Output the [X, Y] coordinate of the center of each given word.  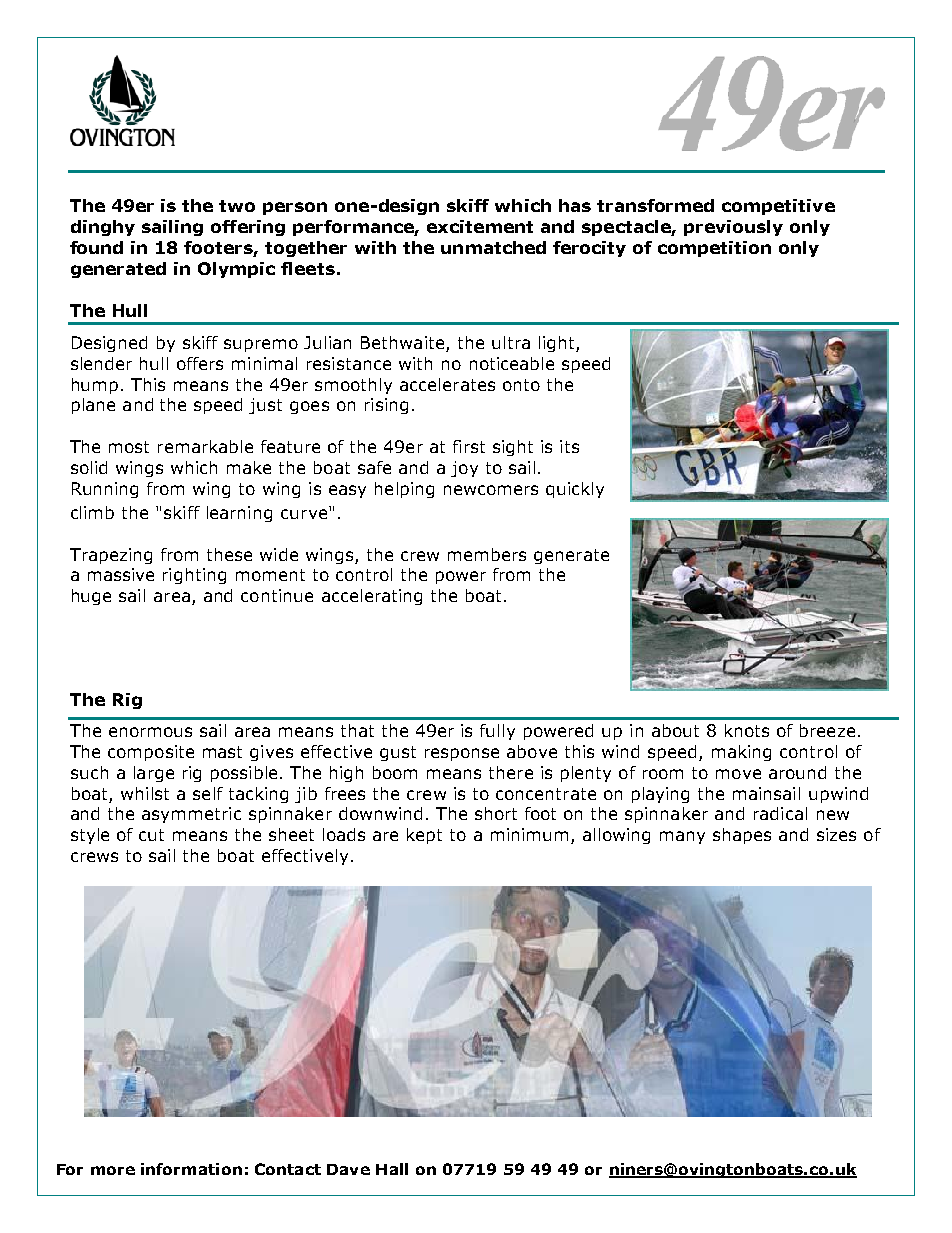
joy [464, 469]
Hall [392, 1169]
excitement [480, 226]
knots [747, 730]
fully [497, 732]
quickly [575, 490]
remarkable [205, 446]
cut [151, 835]
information [191, 1169]
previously [733, 228]
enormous [150, 732]
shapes [742, 836]
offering [248, 228]
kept [424, 836]
